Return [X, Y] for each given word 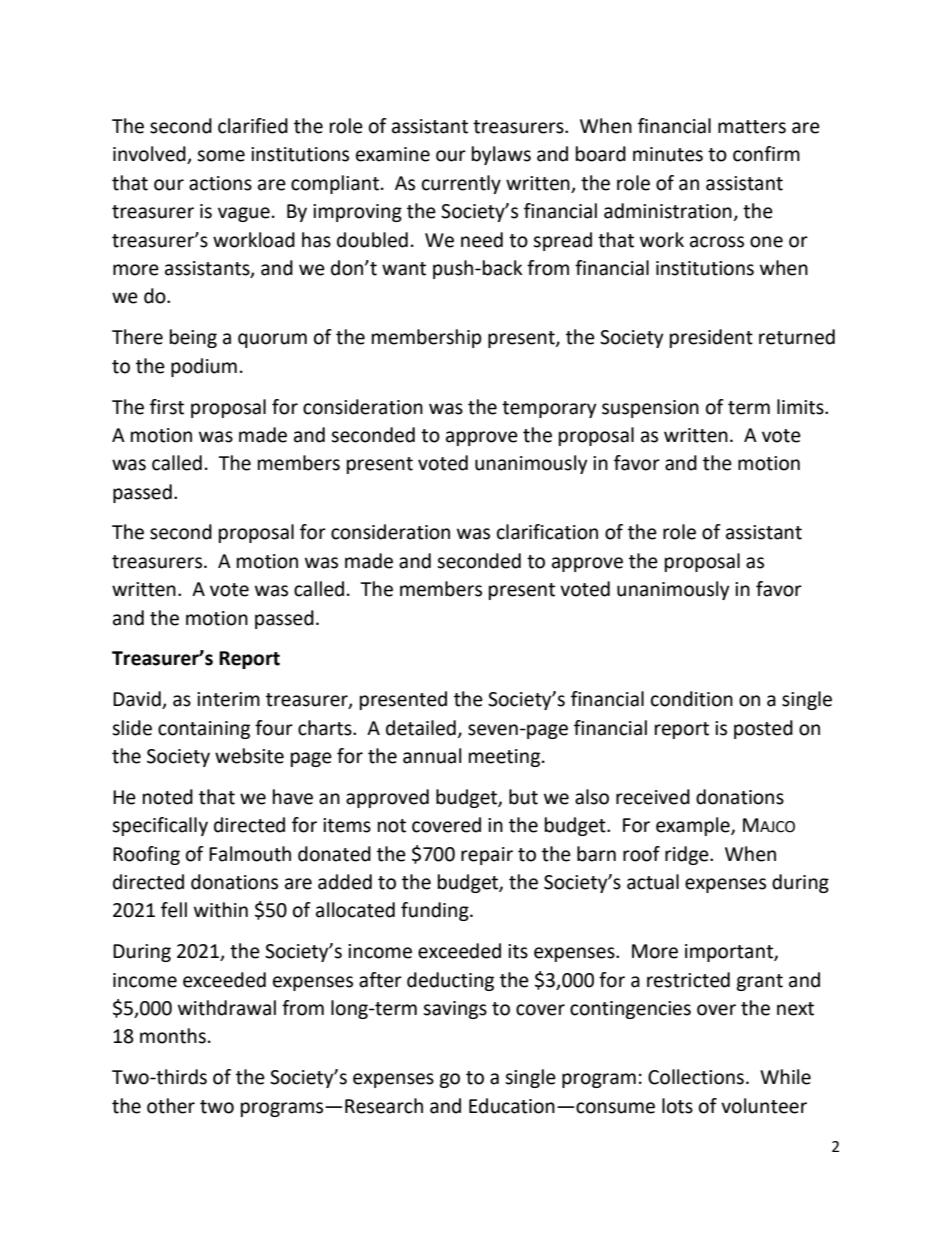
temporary [549, 409]
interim [228, 699]
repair [487, 856]
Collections [696, 1077]
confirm [766, 154]
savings [455, 1010]
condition [692, 699]
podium [204, 367]
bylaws [501, 155]
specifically [160, 826]
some [221, 156]
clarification [547, 532]
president [711, 338]
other [171, 1106]
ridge [688, 855]
